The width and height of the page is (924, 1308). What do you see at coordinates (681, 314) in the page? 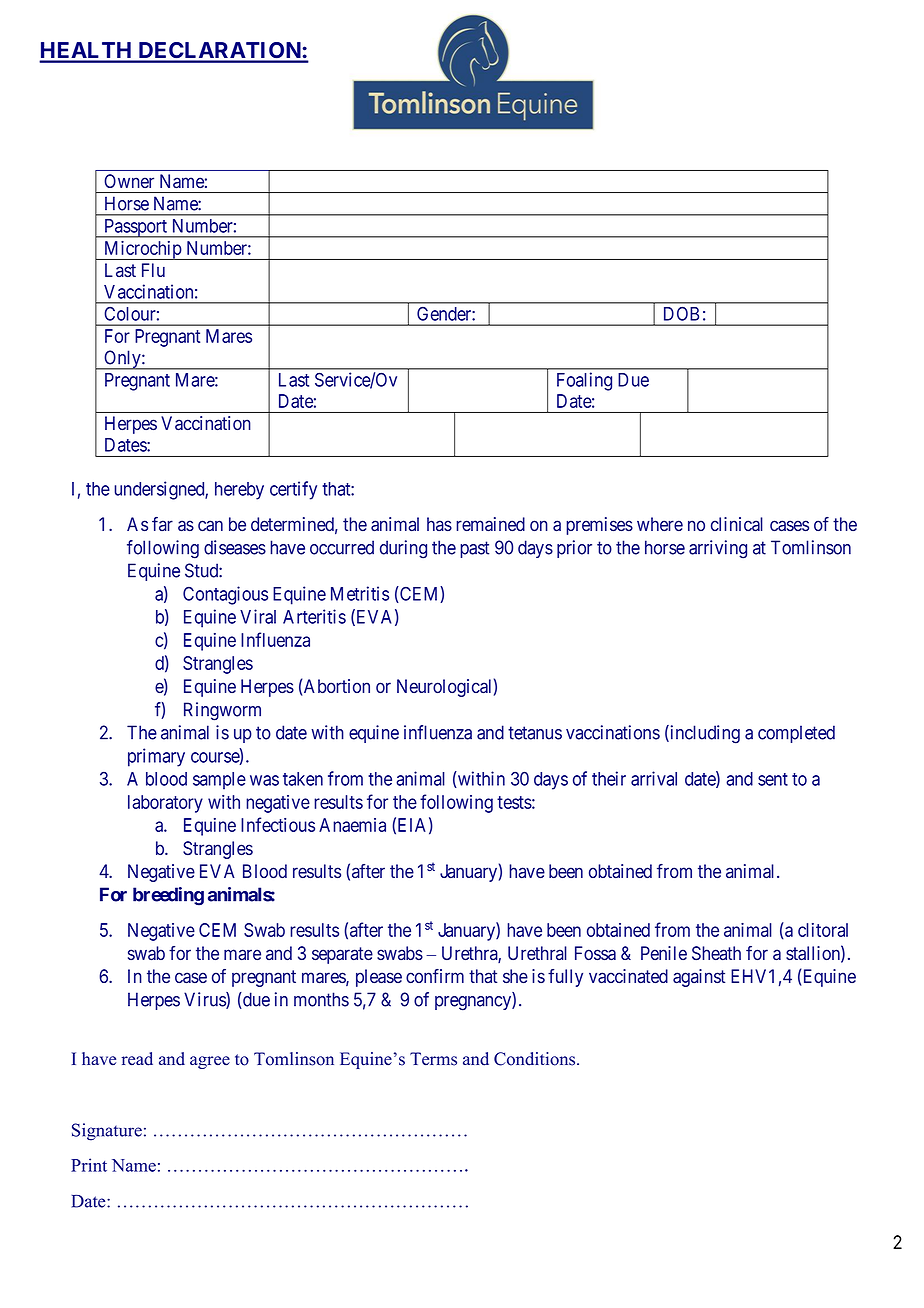
I see `DOB` at bounding box center [681, 314].
